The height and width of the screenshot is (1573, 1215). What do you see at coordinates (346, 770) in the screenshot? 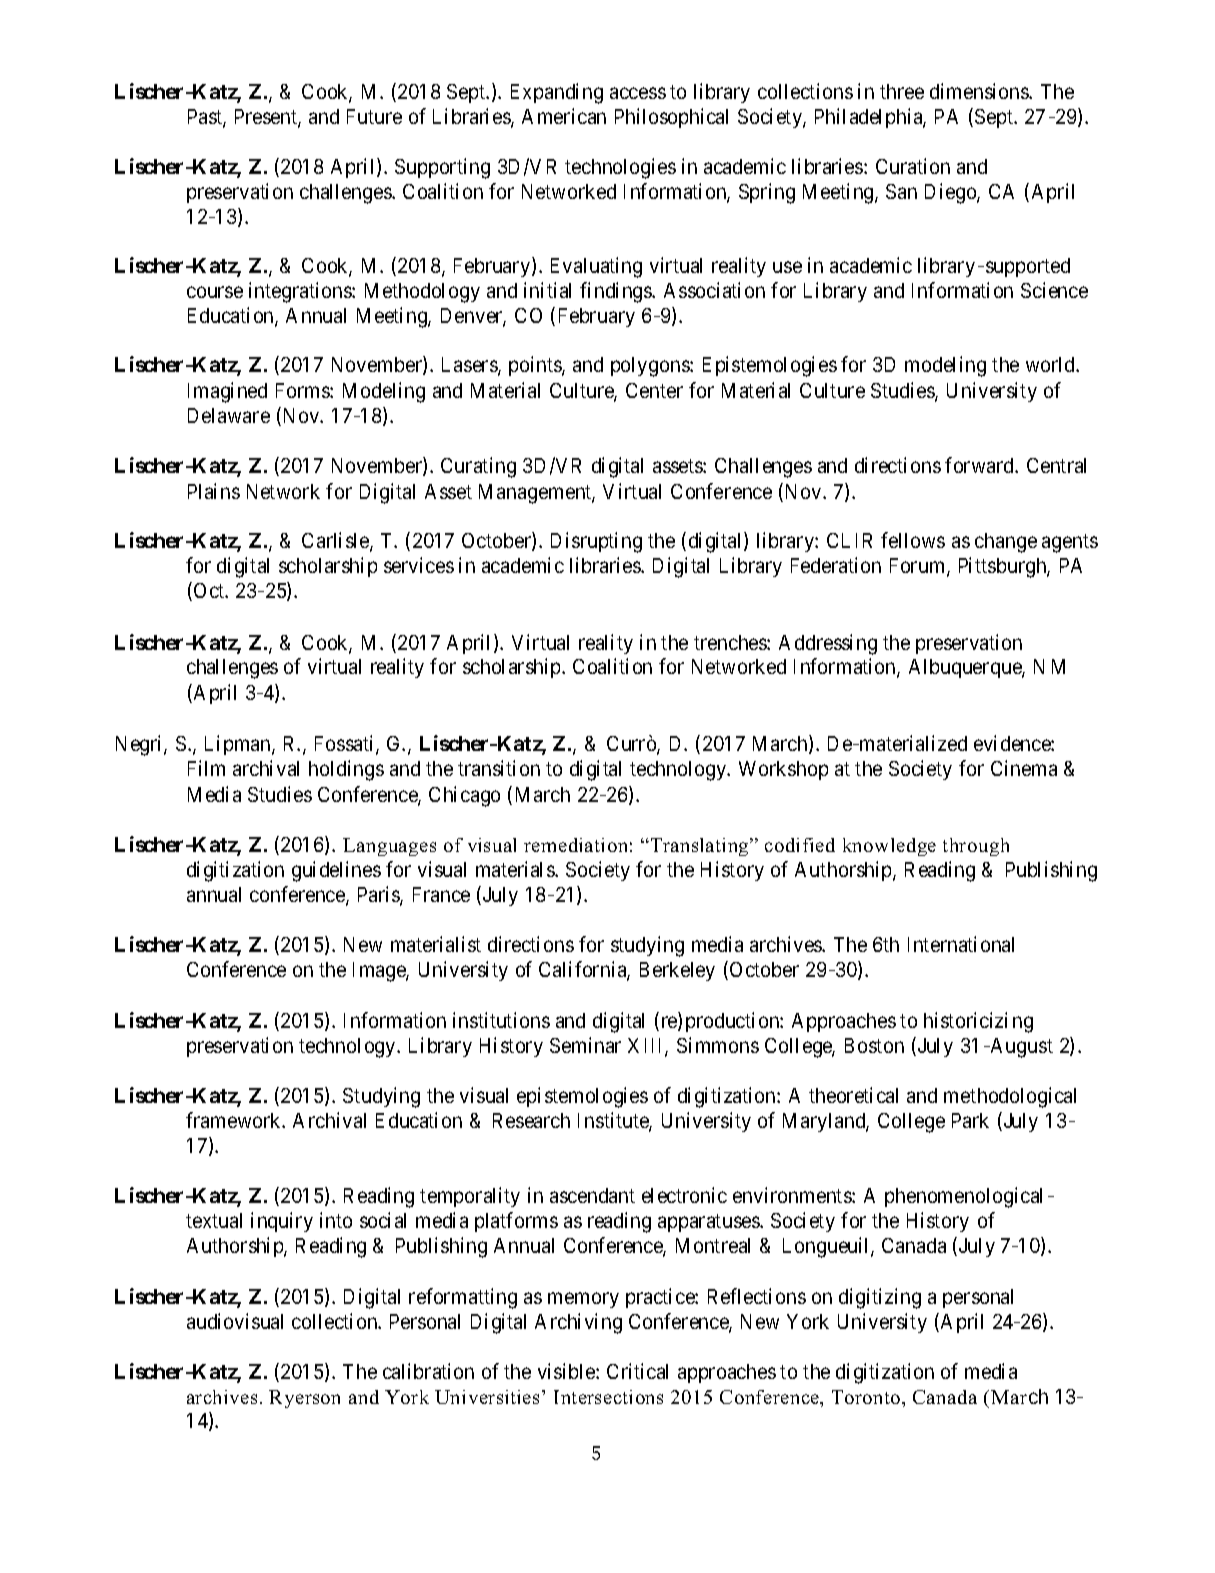
I see `holdings` at bounding box center [346, 770].
